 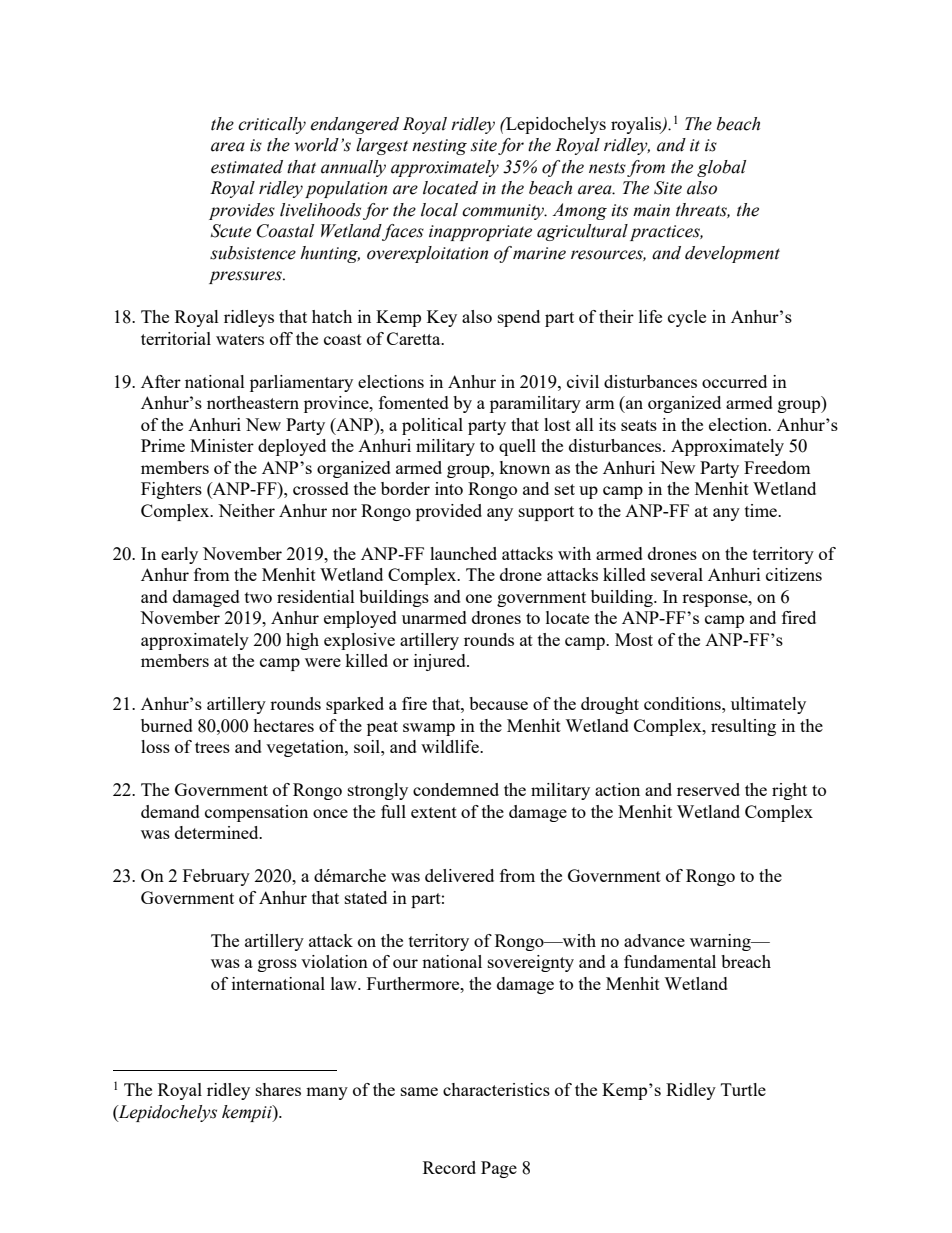 I want to click on Record, so click(x=449, y=1167).
